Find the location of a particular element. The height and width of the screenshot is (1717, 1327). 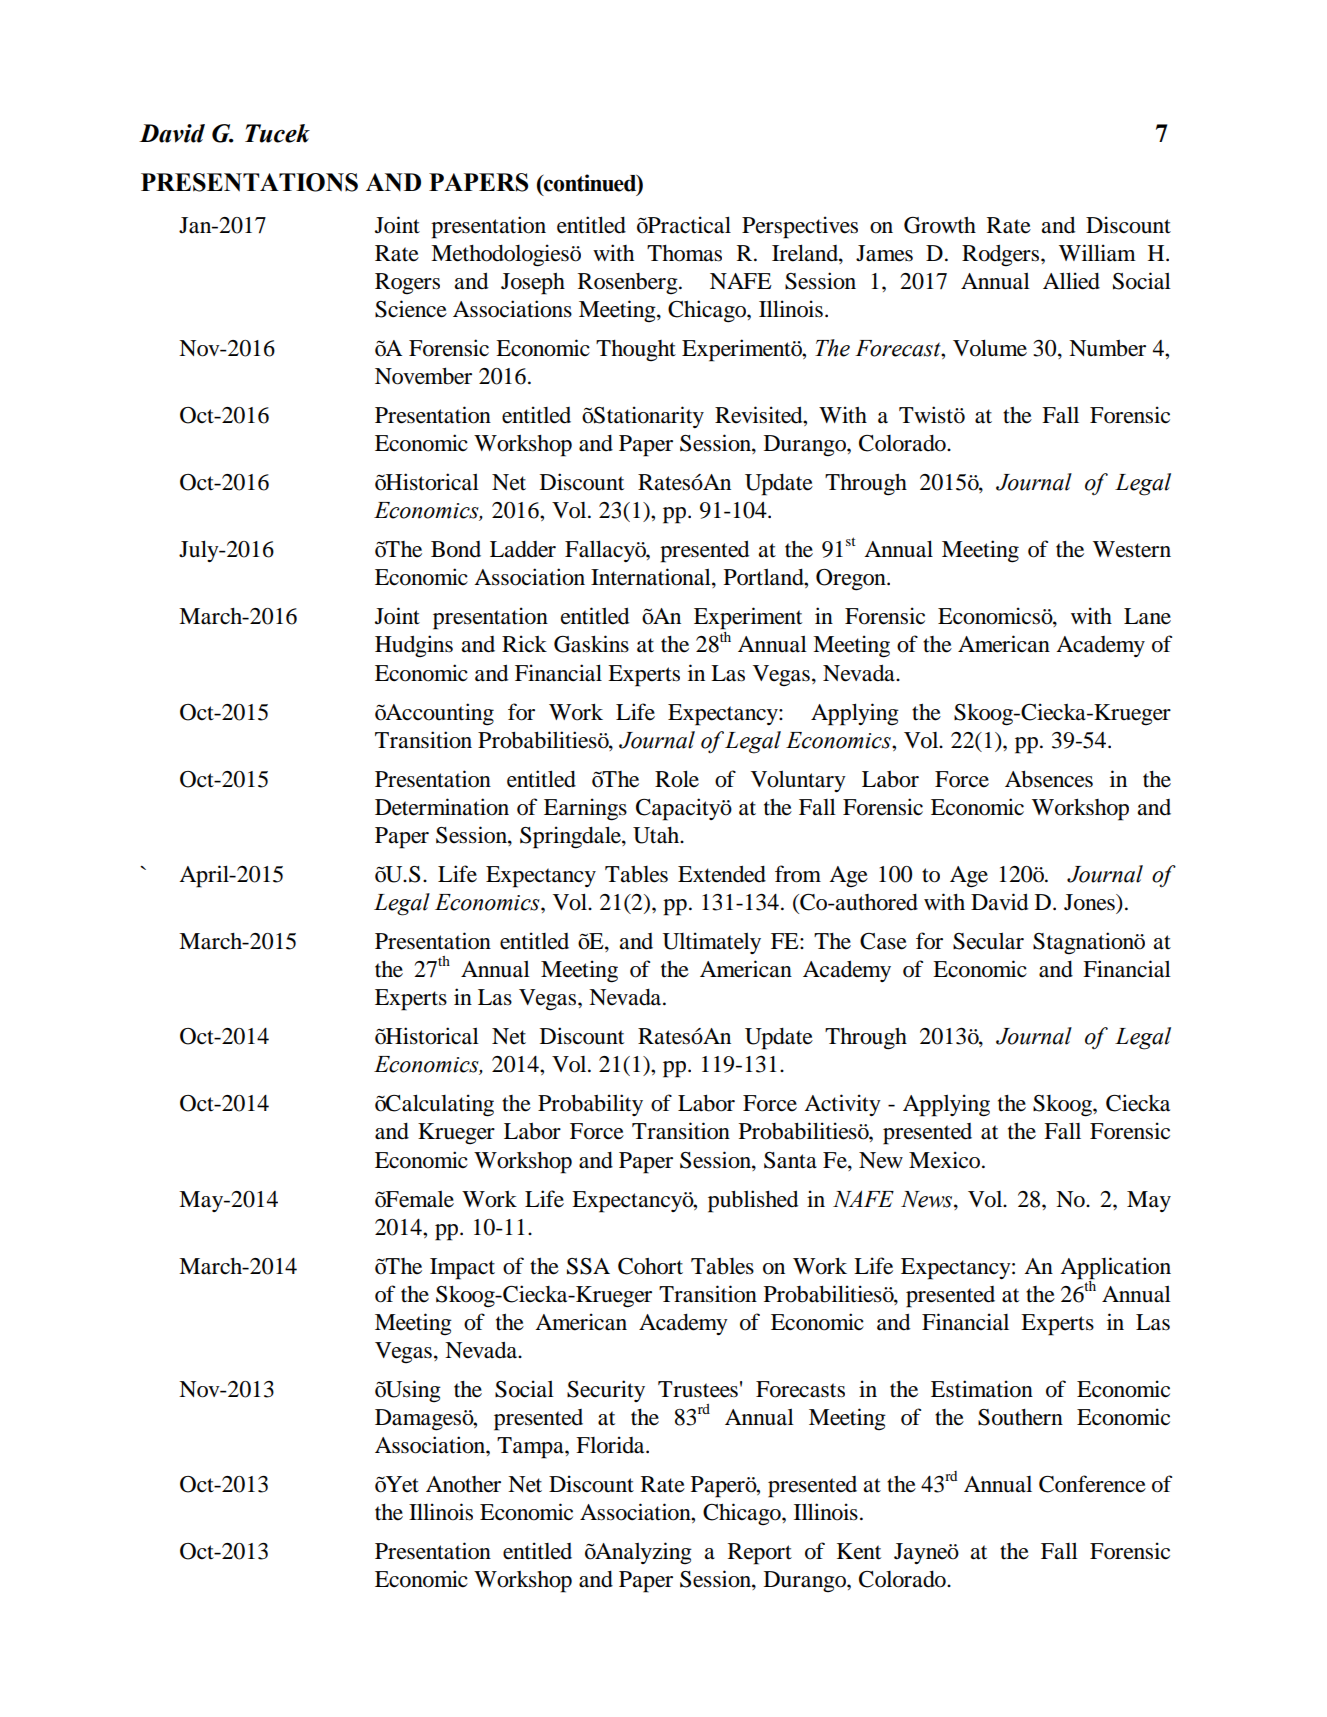

Another is located at coordinates (463, 1484).
